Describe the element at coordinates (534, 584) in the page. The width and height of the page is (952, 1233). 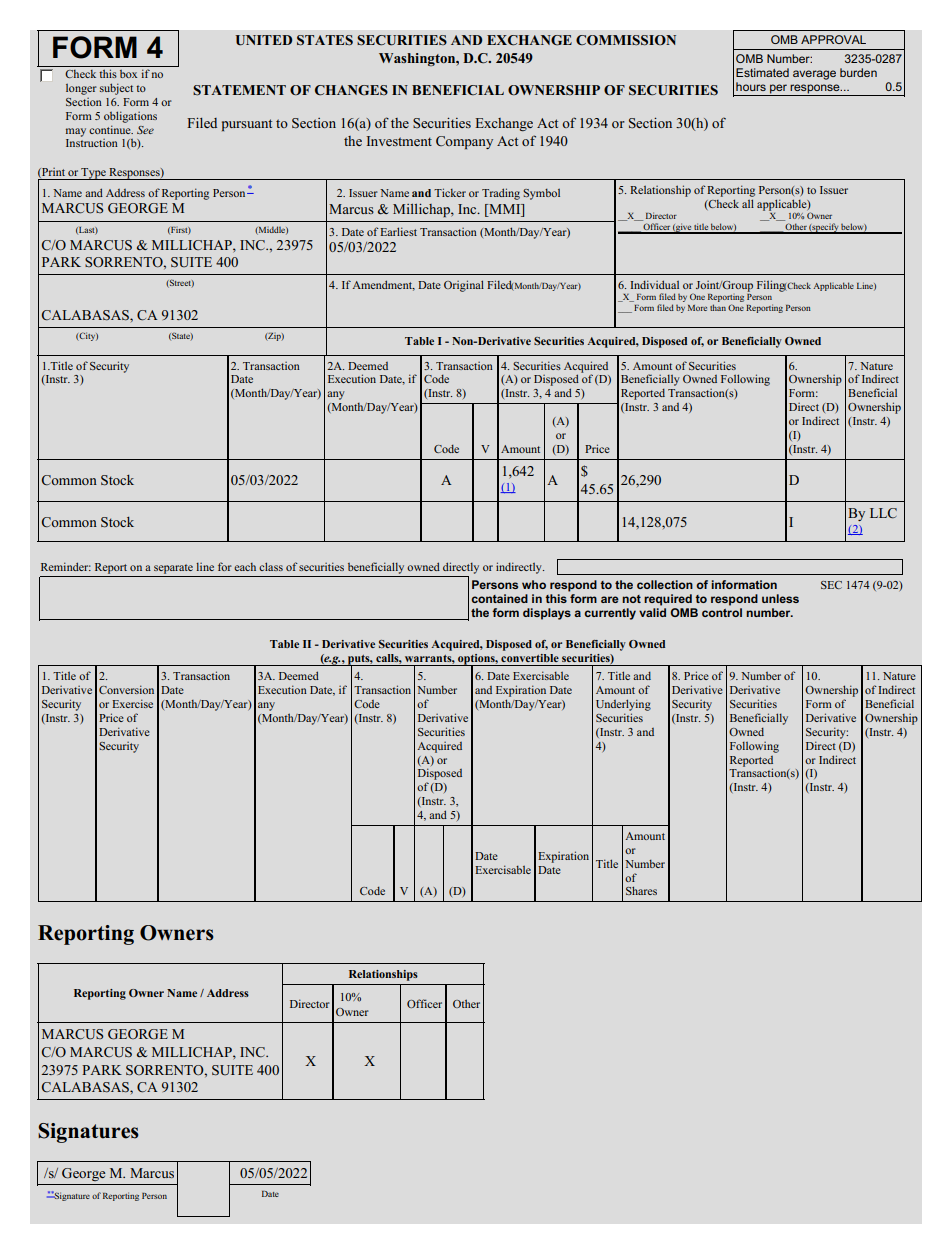
I see `who` at that location.
